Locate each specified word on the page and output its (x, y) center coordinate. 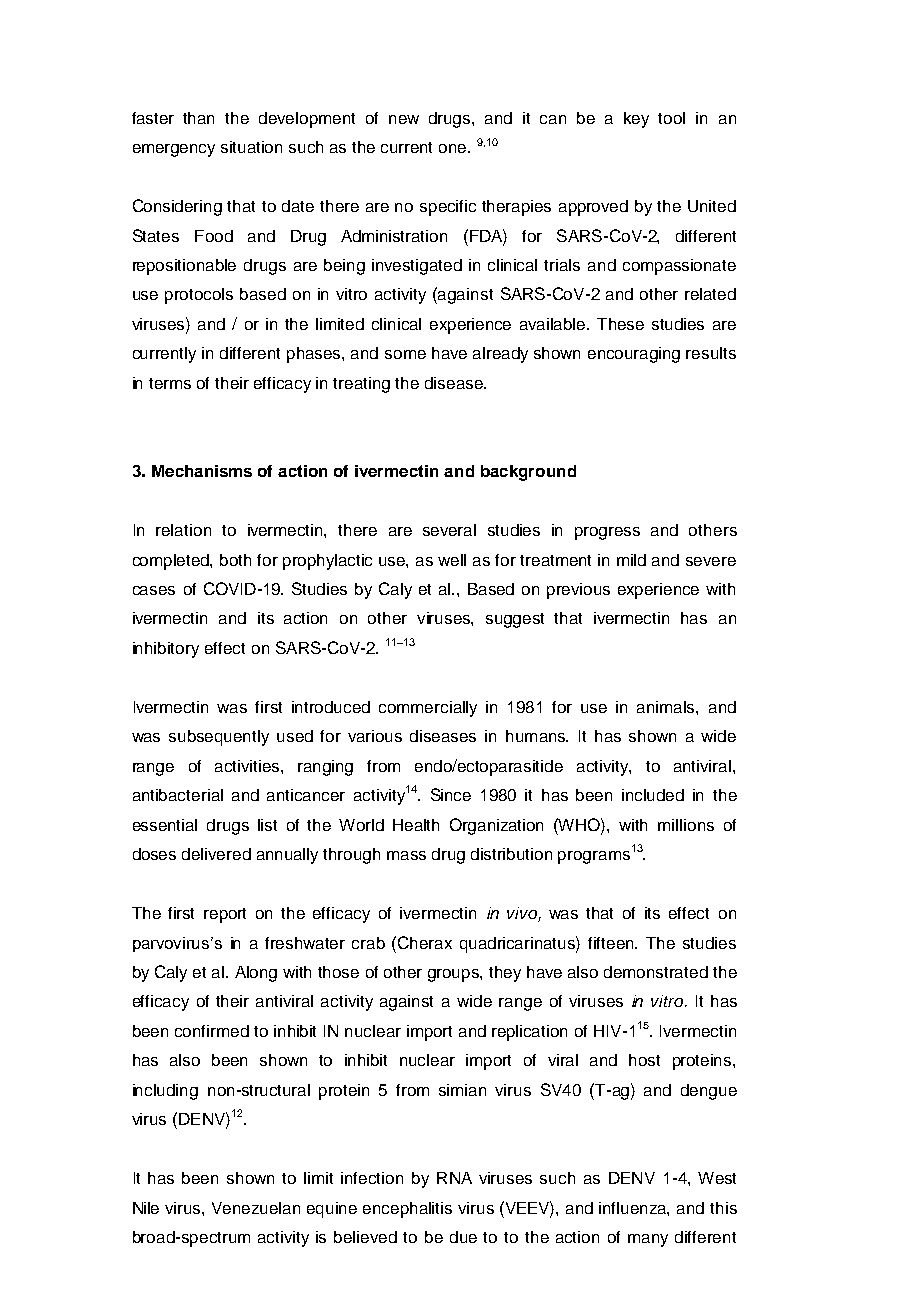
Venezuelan (256, 1208)
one (454, 148)
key (636, 120)
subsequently (219, 738)
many (648, 1240)
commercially (428, 709)
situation (251, 147)
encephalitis (407, 1210)
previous (578, 591)
